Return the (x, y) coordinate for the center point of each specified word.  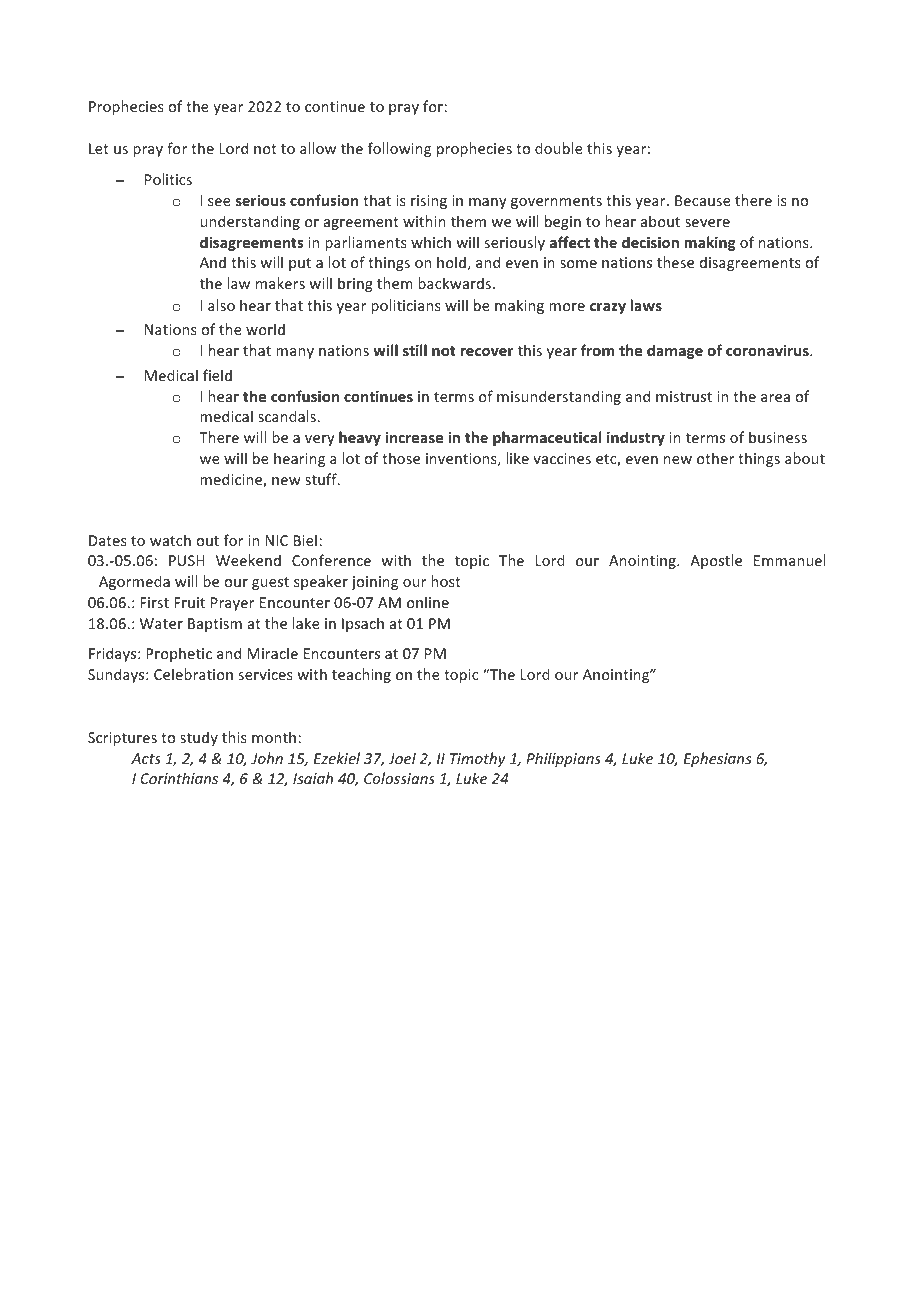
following (399, 149)
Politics (168, 179)
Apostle (716, 561)
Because (703, 200)
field (217, 375)
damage (675, 351)
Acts (146, 758)
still (415, 350)
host (446, 581)
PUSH (187, 560)
